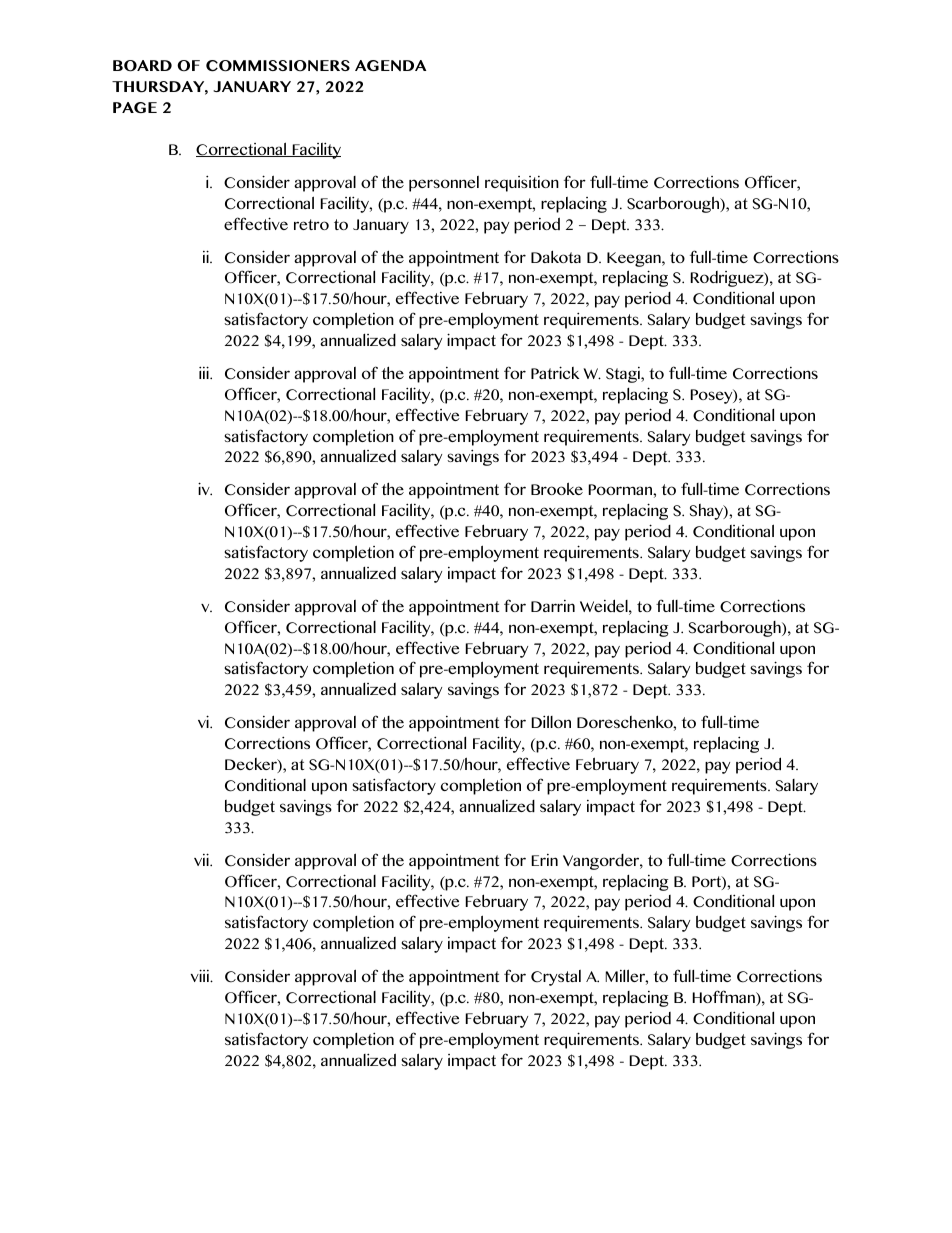 Image resolution: width=952 pixels, height=1233 pixels. What do you see at coordinates (557, 488) in the screenshot?
I see `Brooke` at bounding box center [557, 488].
